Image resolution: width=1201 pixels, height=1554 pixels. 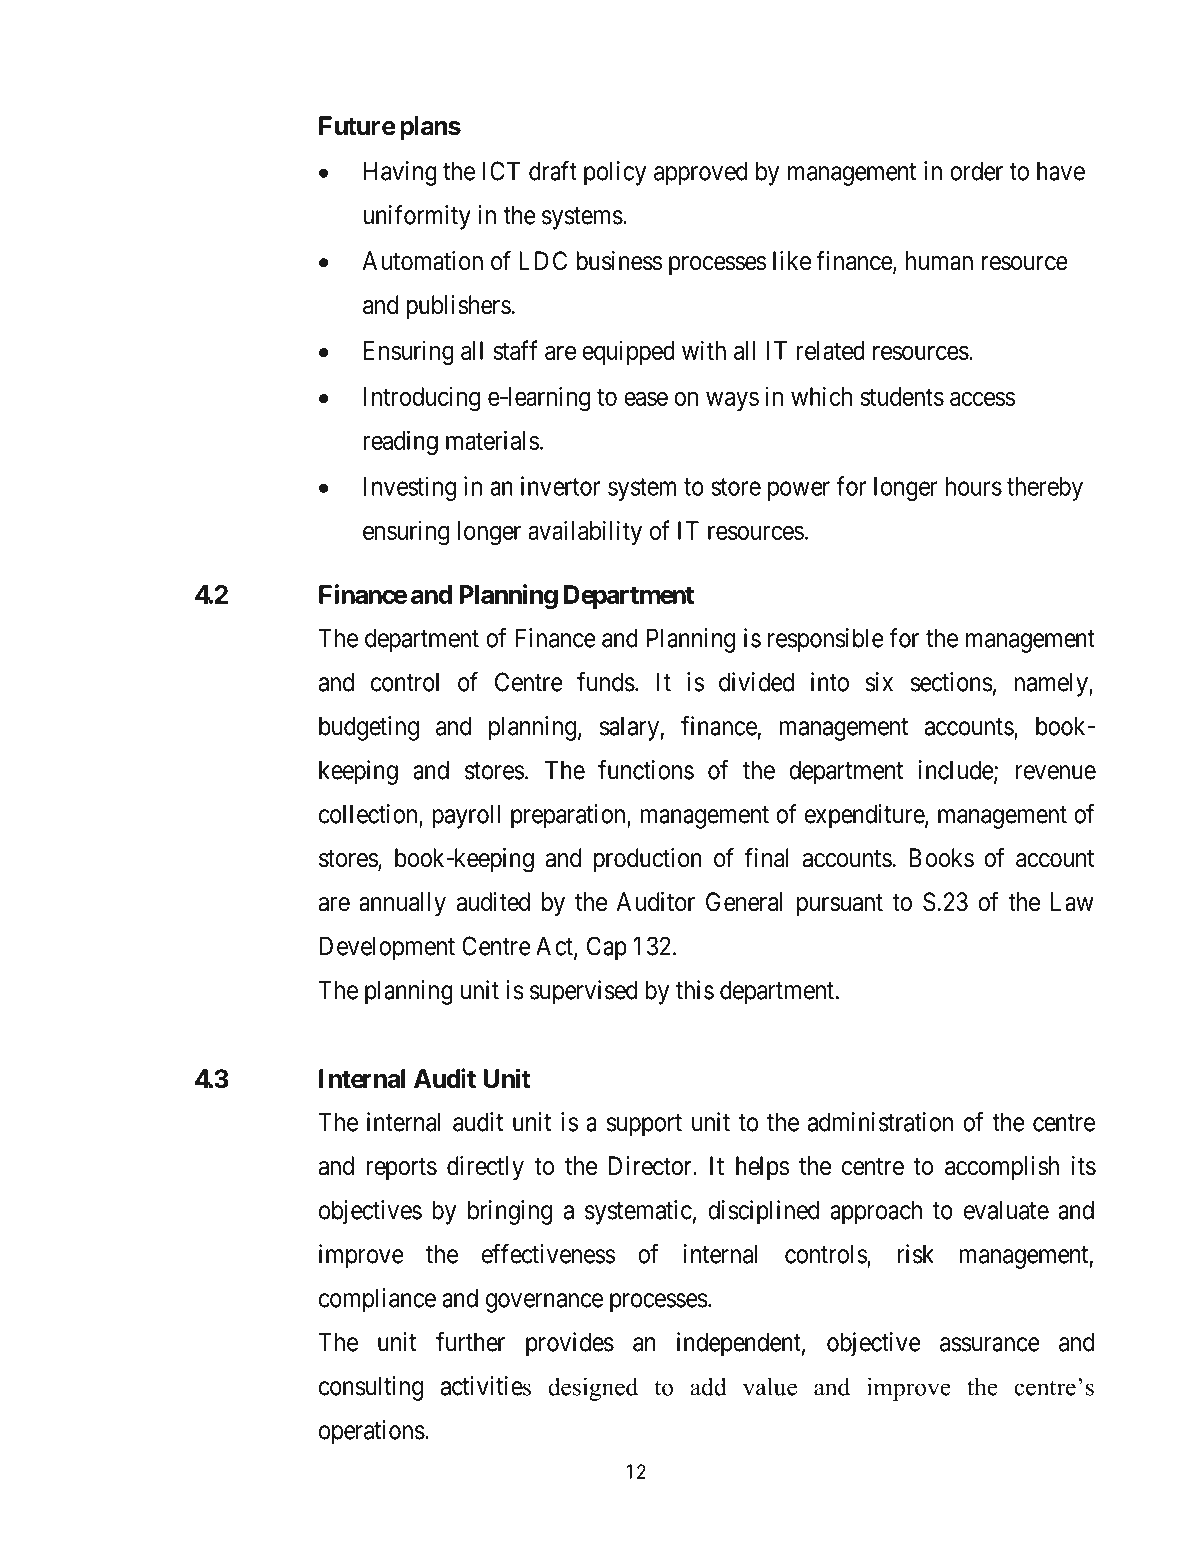 I want to click on sections, so click(x=952, y=682).
